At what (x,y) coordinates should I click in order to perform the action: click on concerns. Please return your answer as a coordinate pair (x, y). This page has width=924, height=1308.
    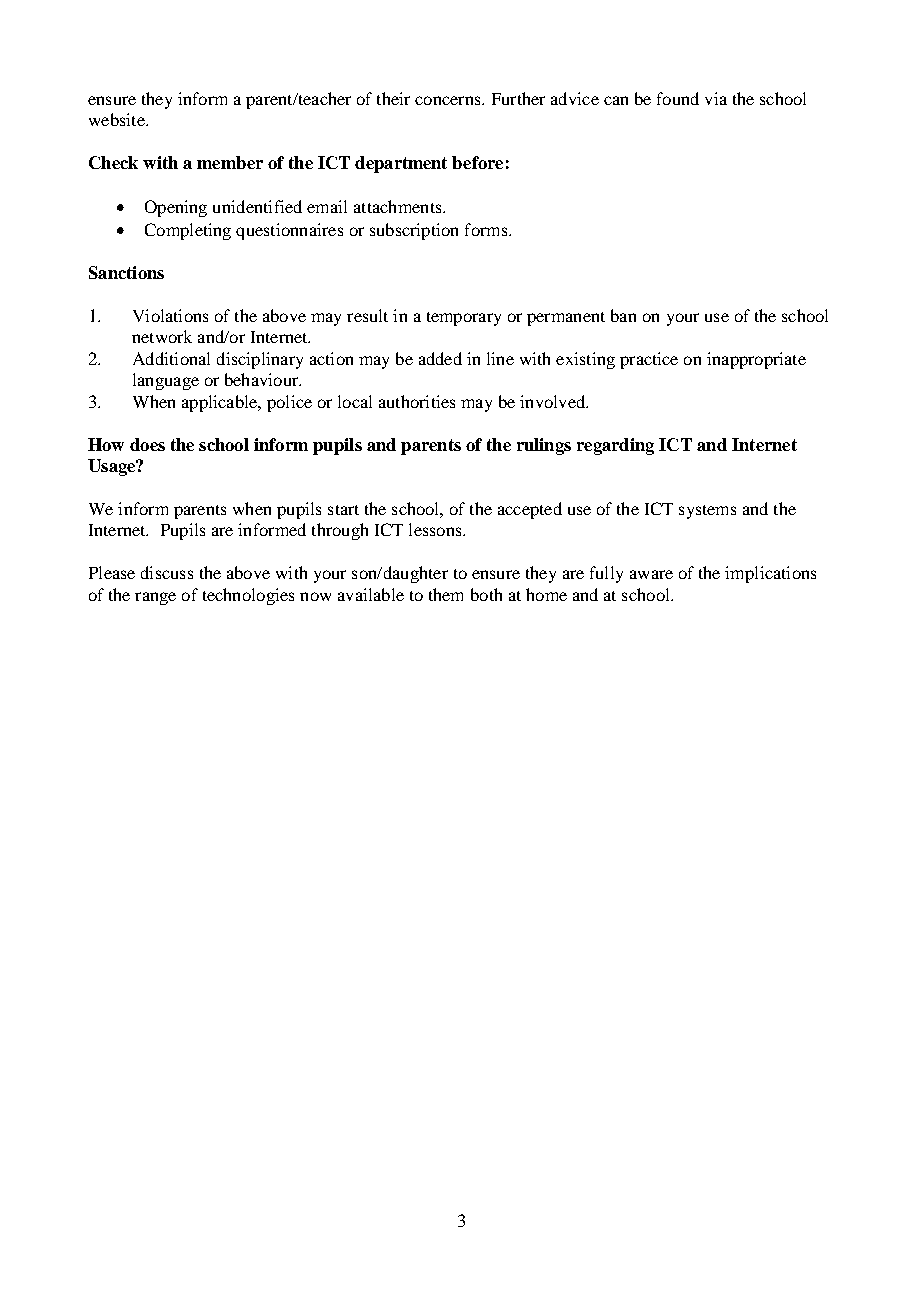
    Looking at the image, I should click on (449, 100).
